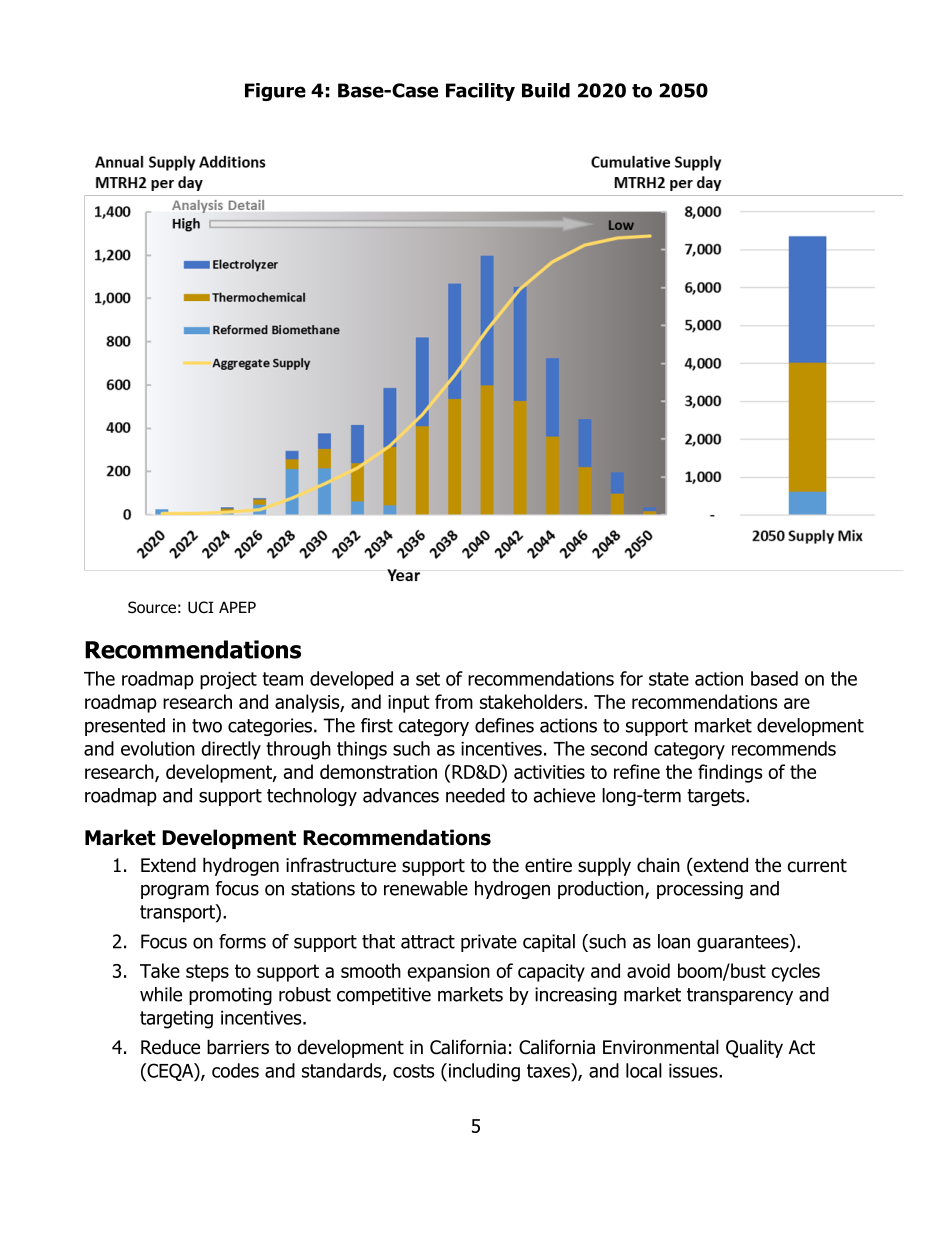 The image size is (952, 1233). I want to click on defines, so click(504, 725).
